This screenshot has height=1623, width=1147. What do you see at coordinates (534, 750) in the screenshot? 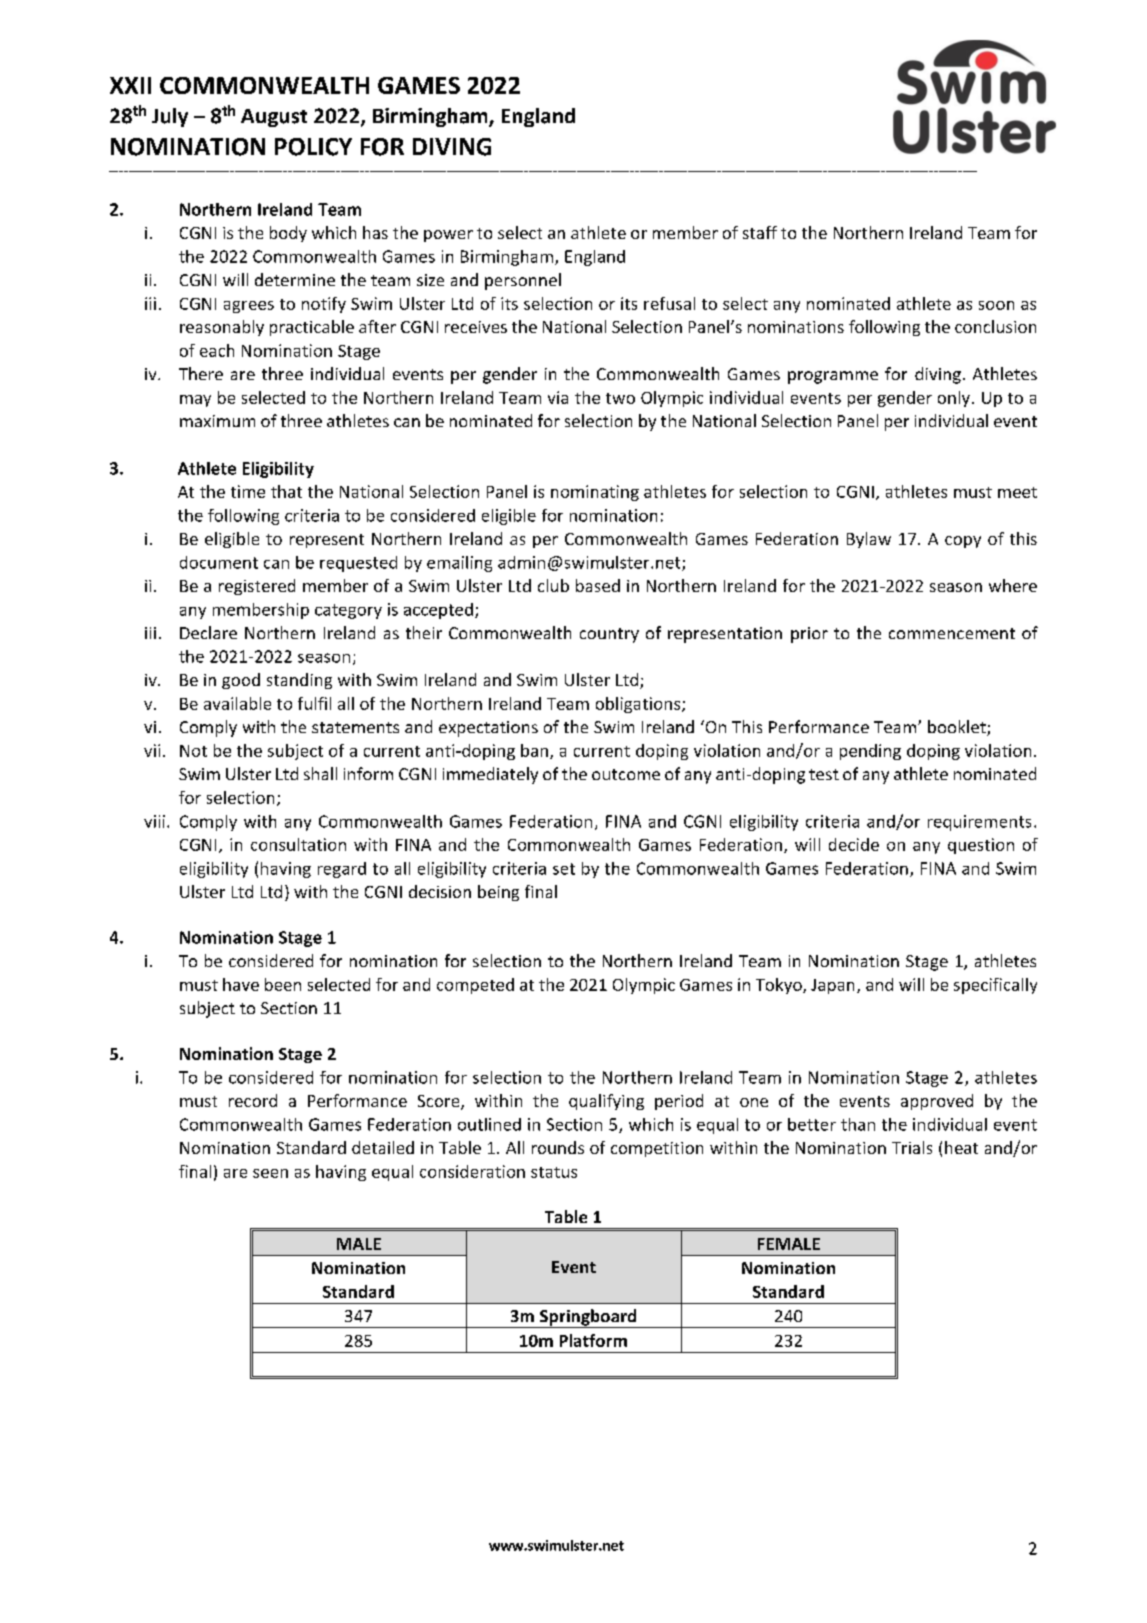
I see `ban` at bounding box center [534, 750].
